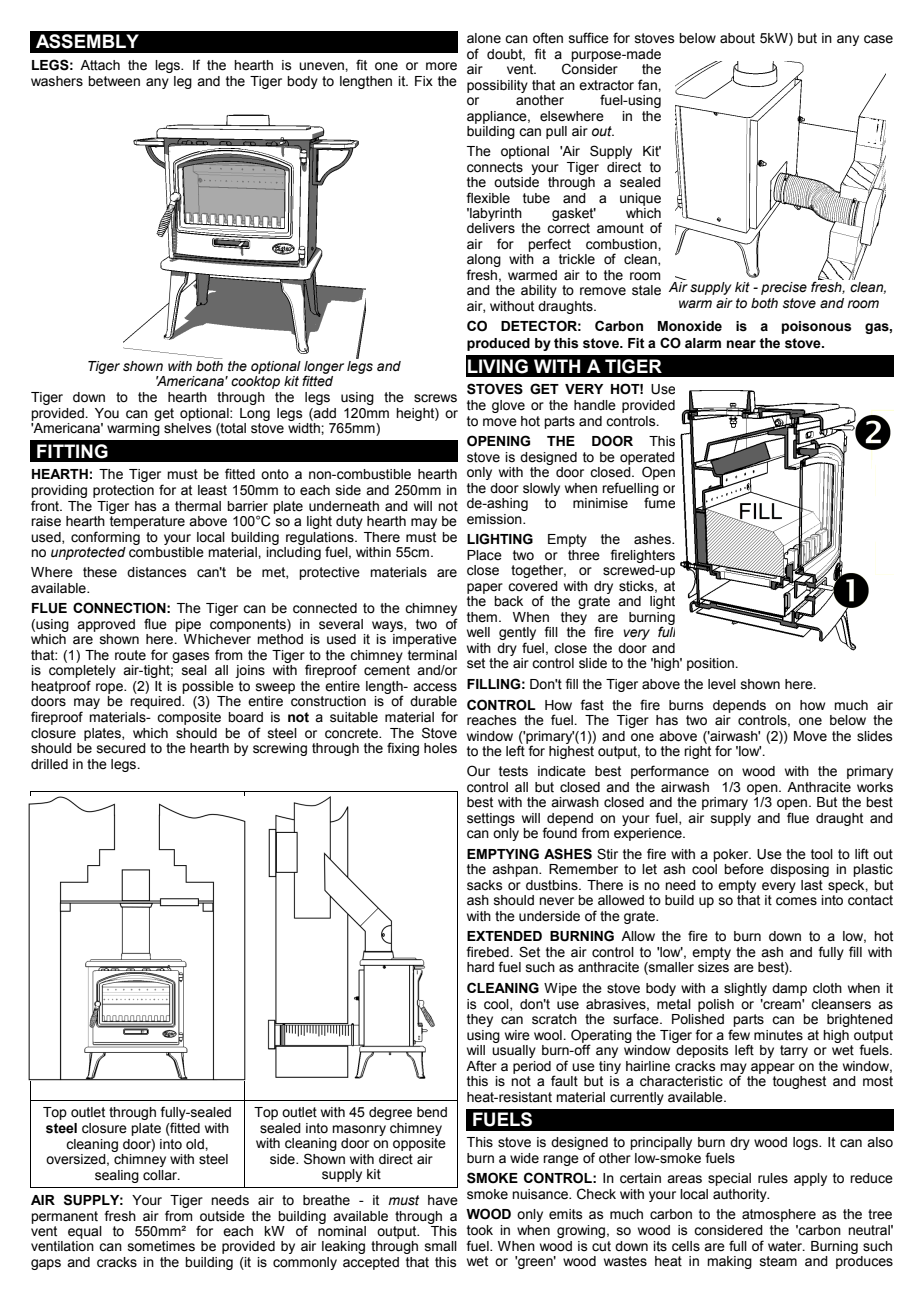  I want to click on near, so click(741, 344).
